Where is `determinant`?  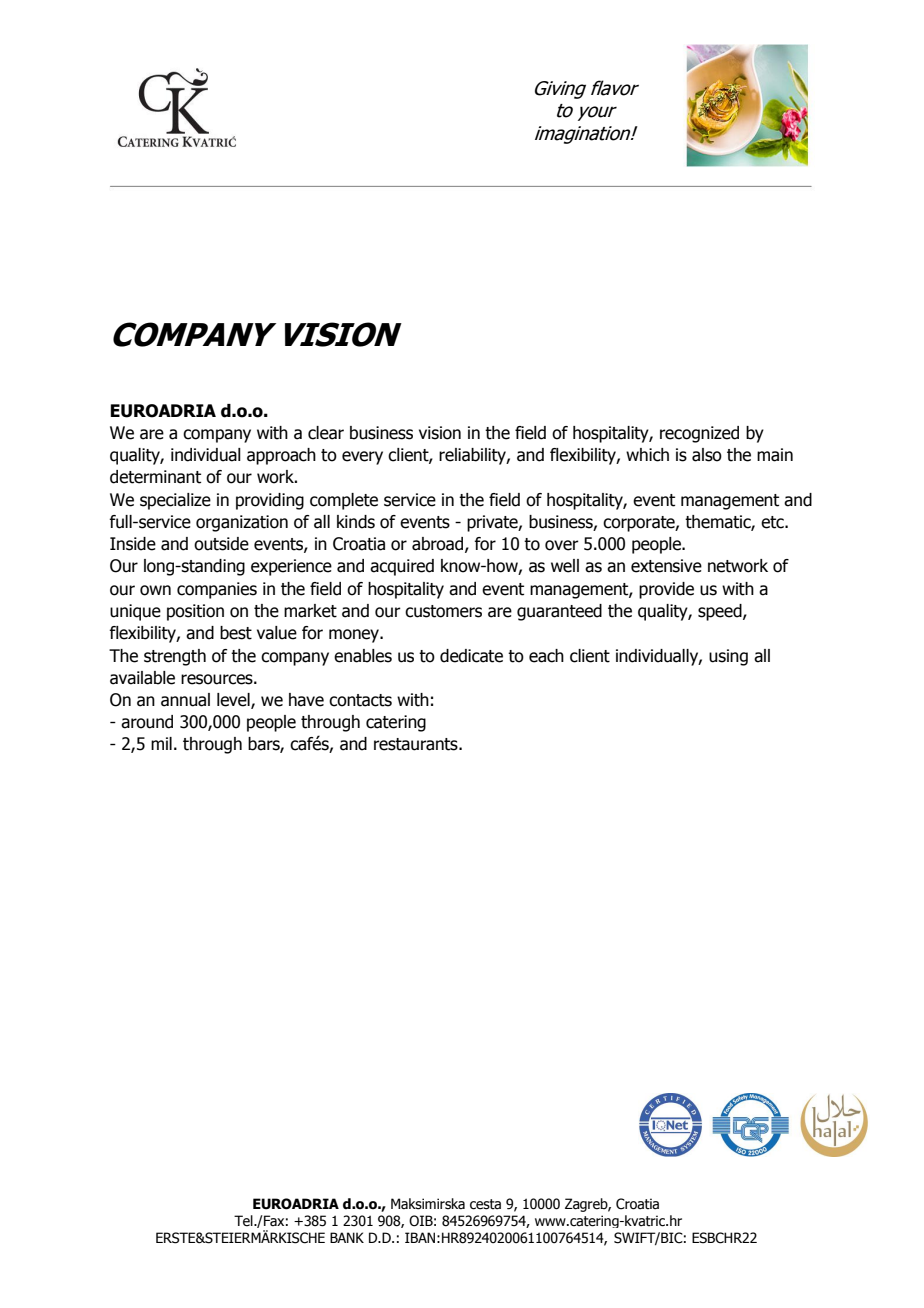
determinant is located at coordinates (155, 477).
